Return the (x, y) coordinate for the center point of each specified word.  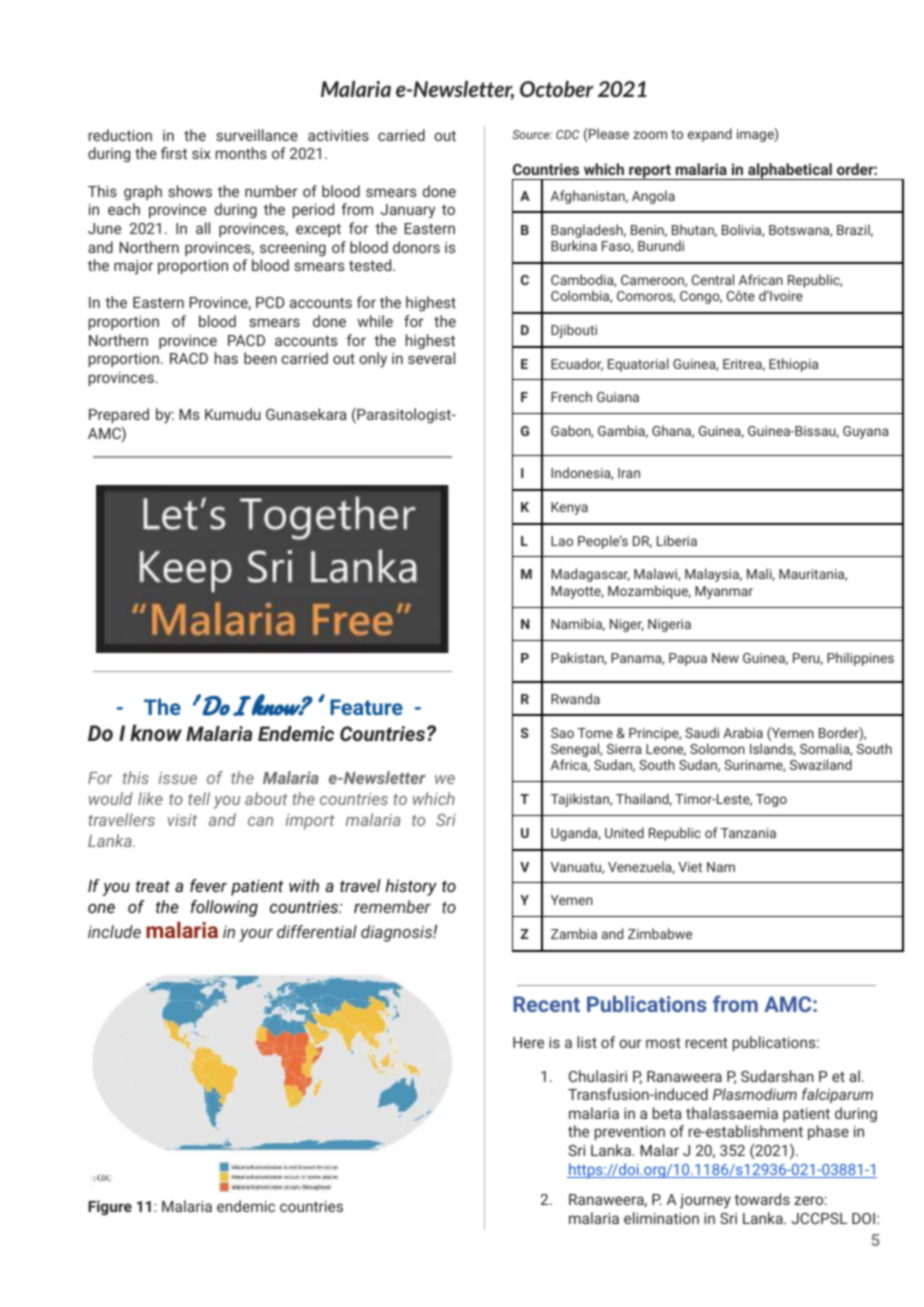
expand (710, 135)
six (201, 153)
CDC (567, 134)
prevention (630, 1133)
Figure (110, 1207)
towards (762, 1199)
